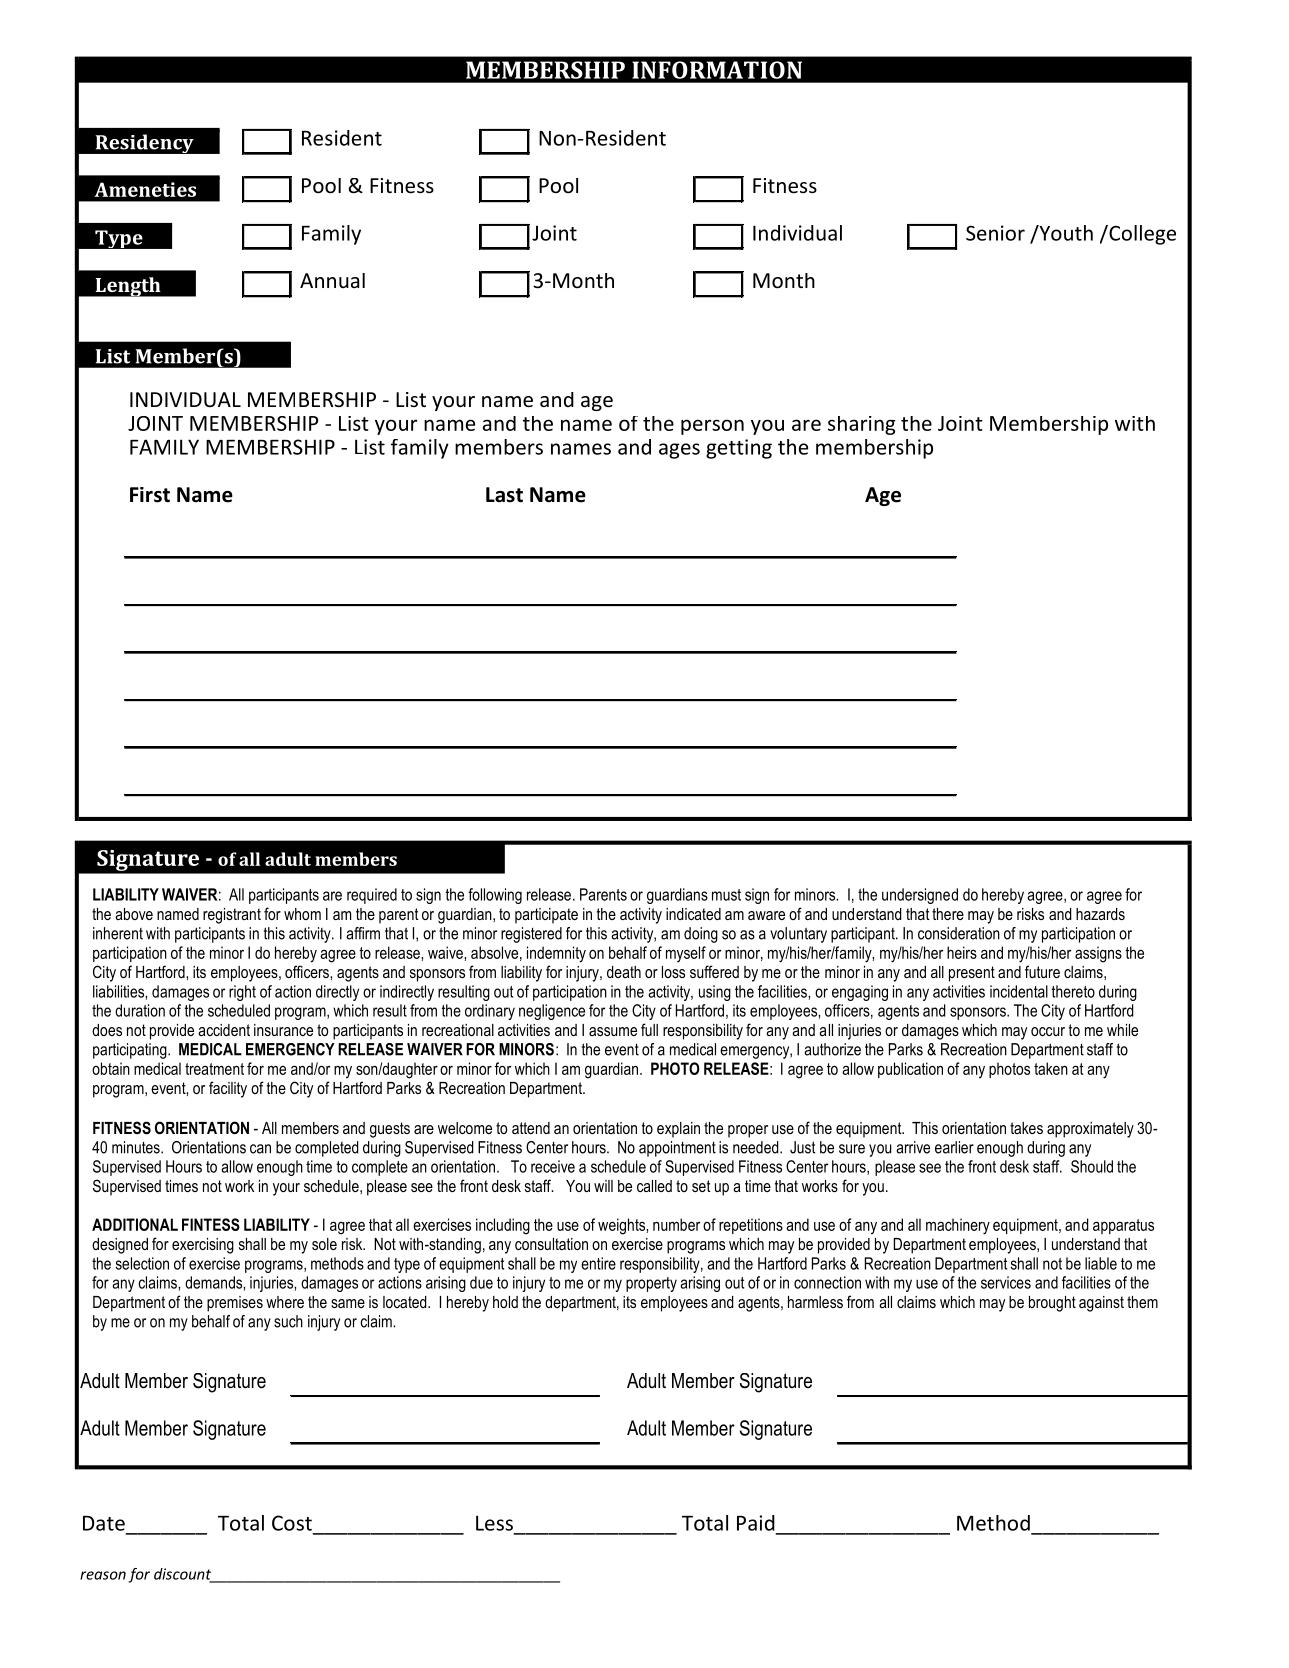  Describe the element at coordinates (332, 280) in the screenshot. I see `Annual` at that location.
